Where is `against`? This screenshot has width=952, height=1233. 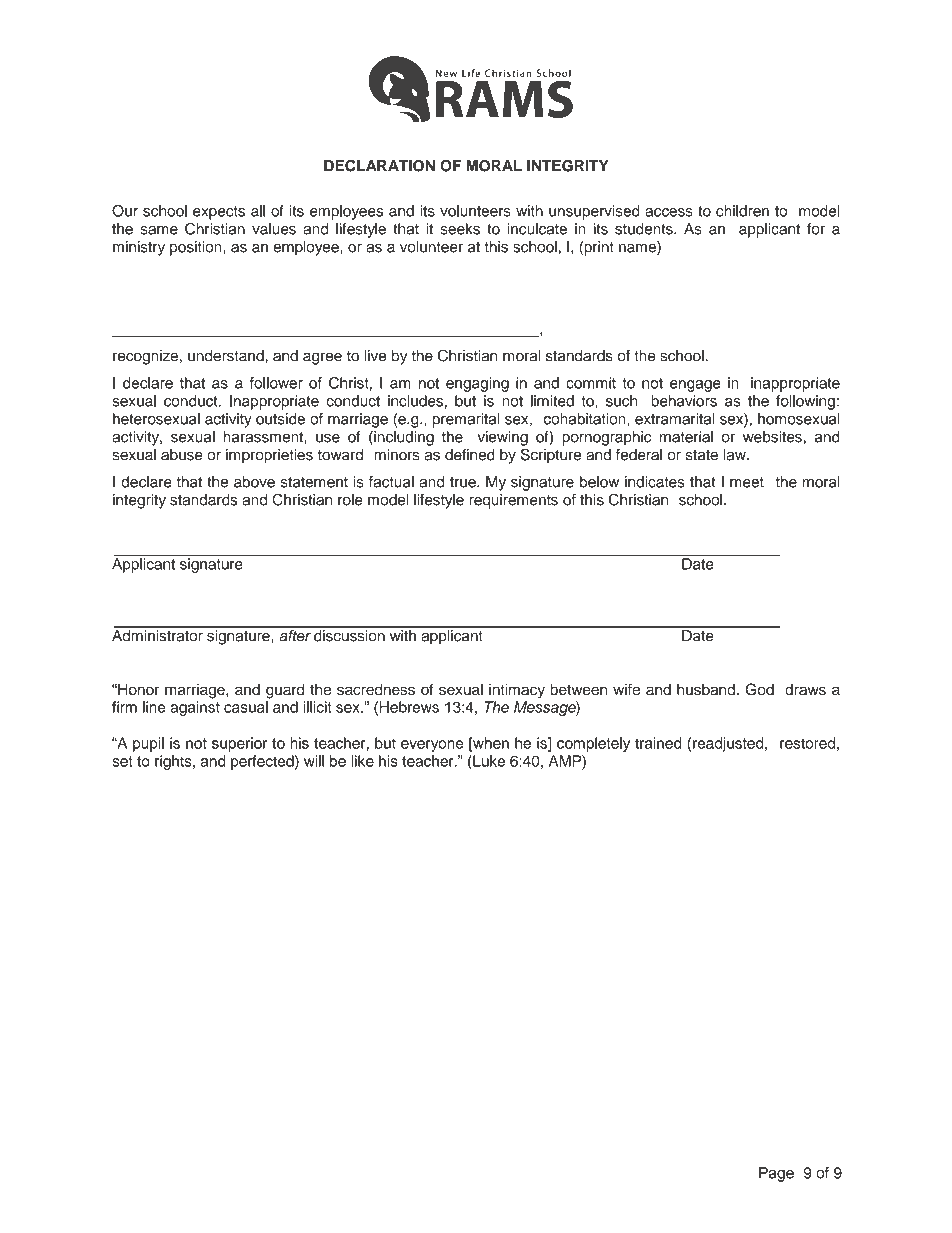 against is located at coordinates (195, 708).
